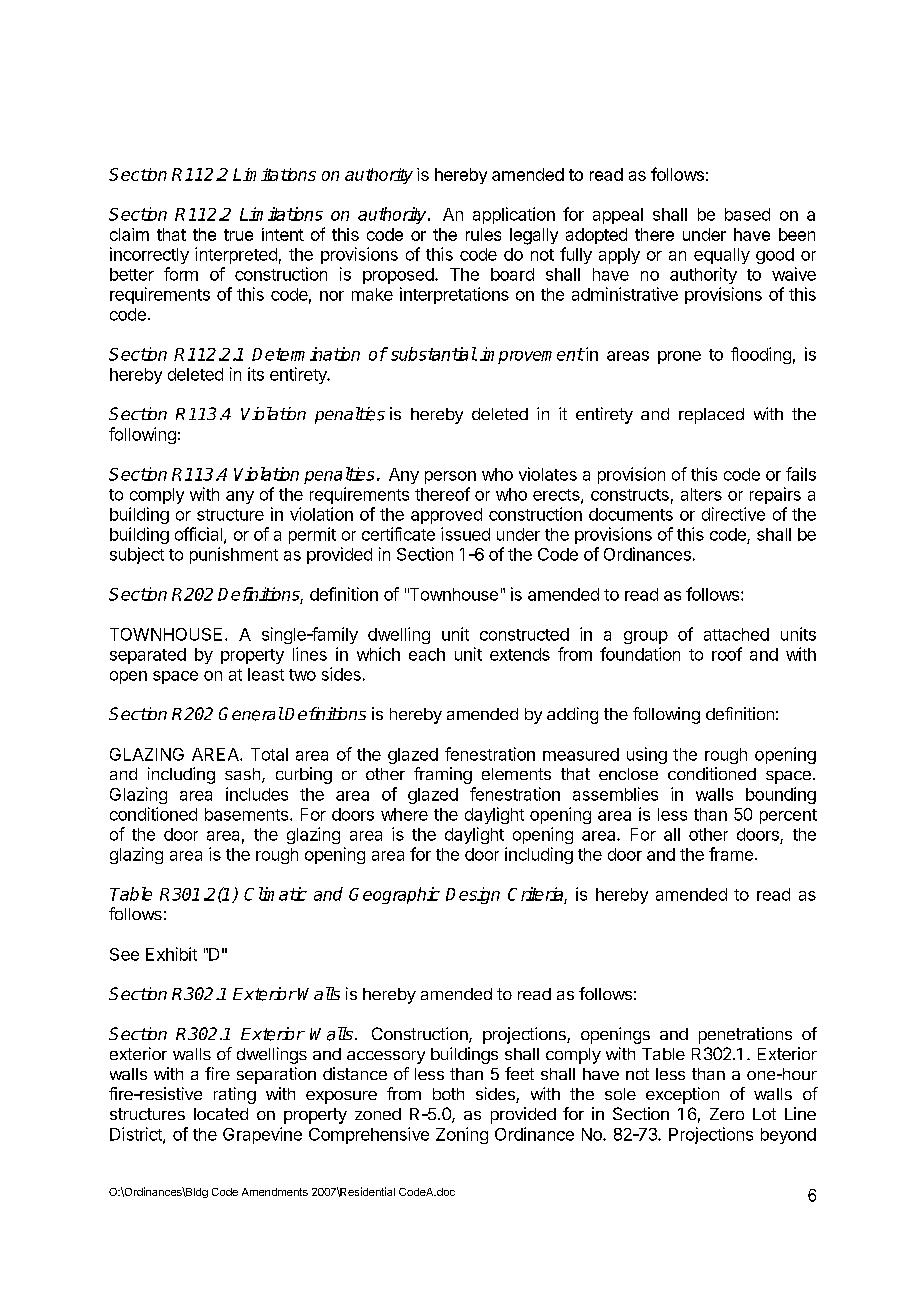  I want to click on Zero, so click(727, 1114).
